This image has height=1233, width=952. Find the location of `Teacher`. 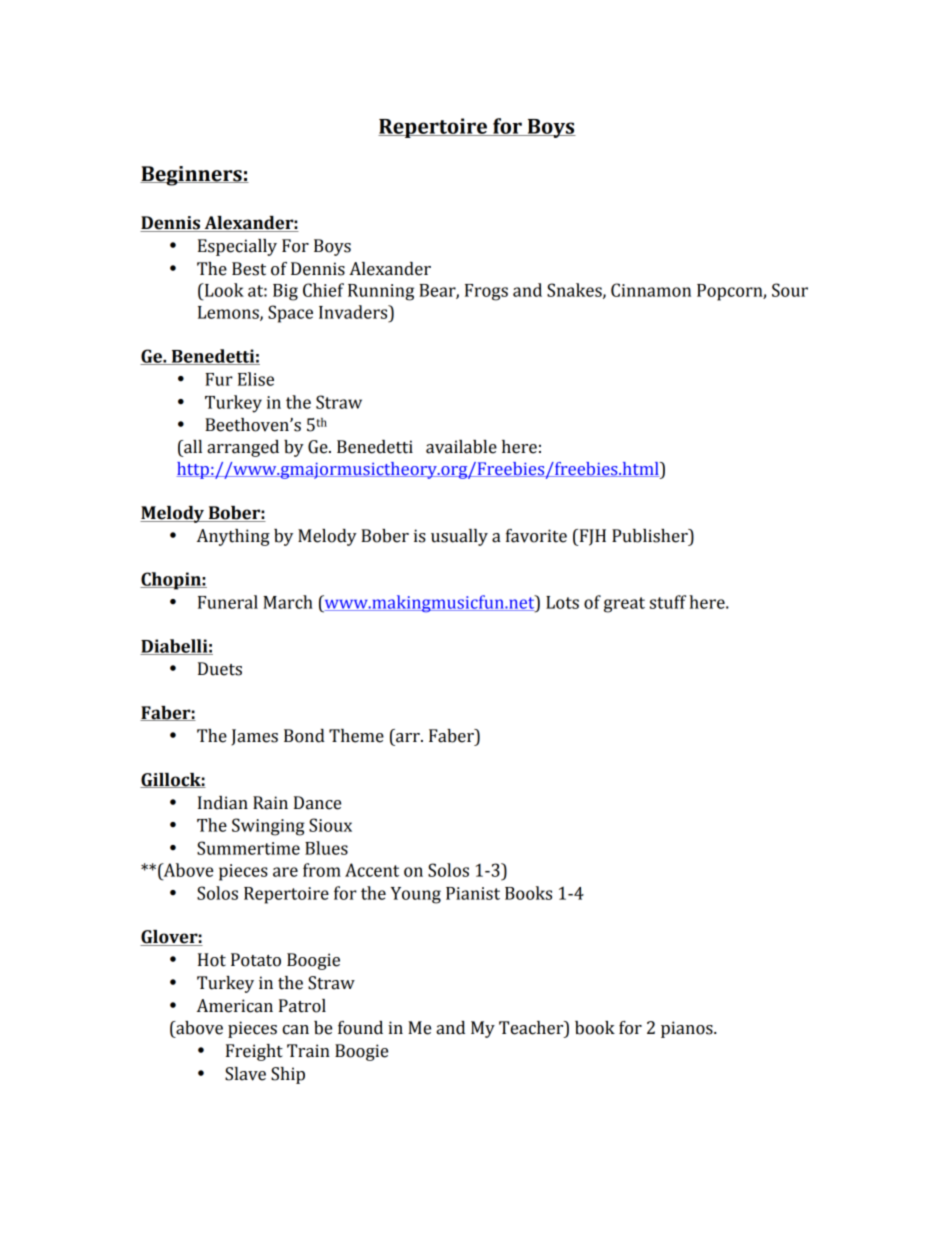

Teacher is located at coordinates (532, 1028).
